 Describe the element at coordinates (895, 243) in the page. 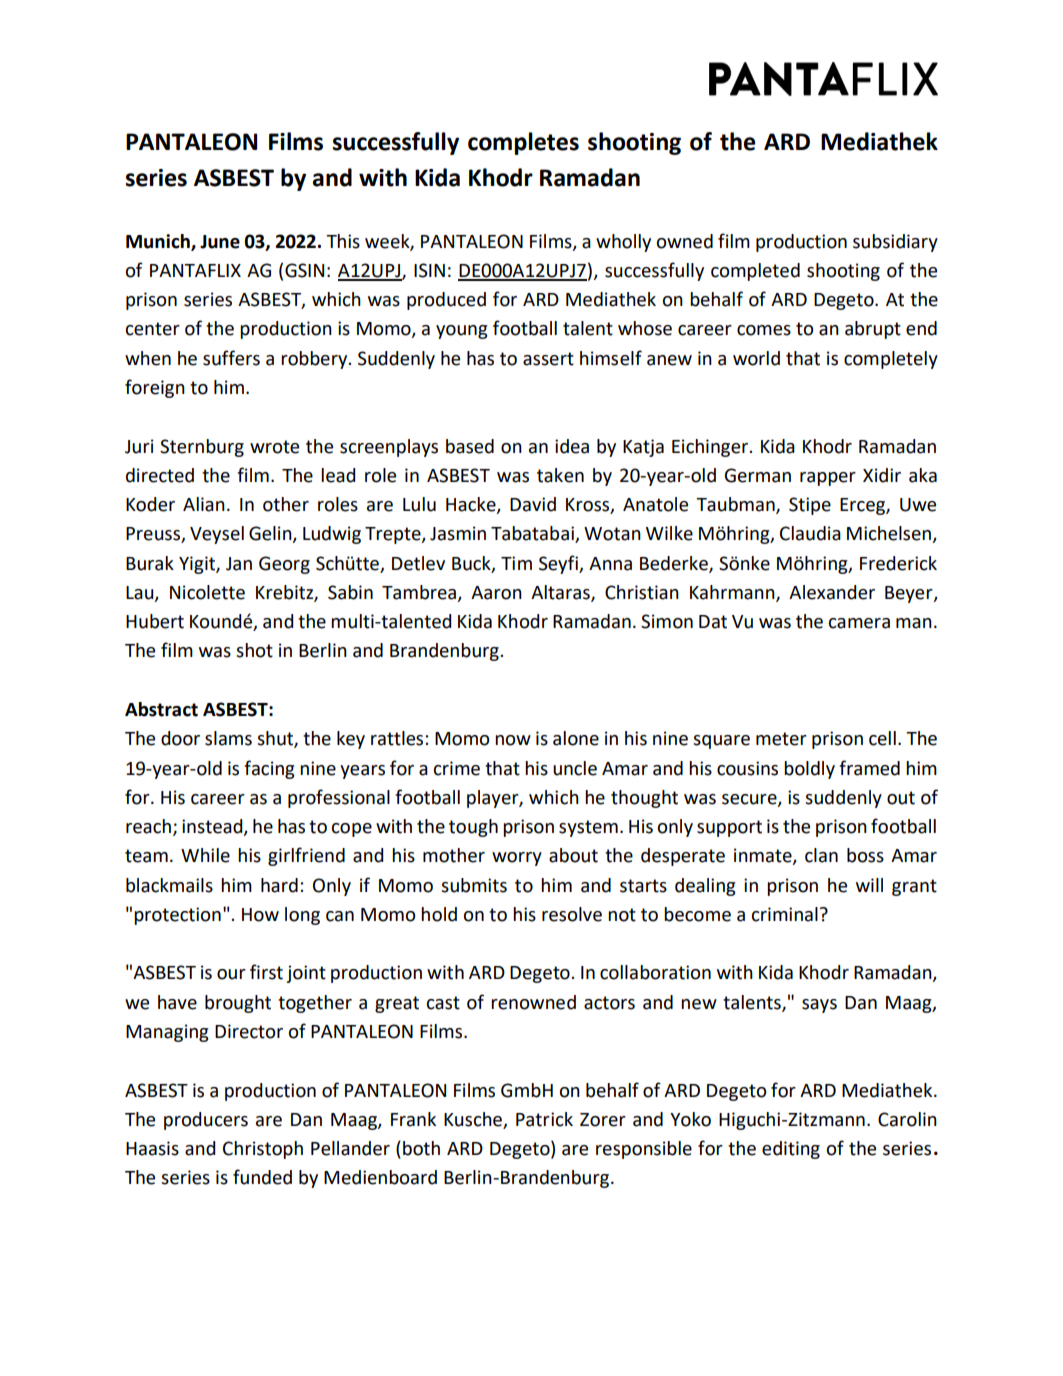

I see `subsidiary` at that location.
